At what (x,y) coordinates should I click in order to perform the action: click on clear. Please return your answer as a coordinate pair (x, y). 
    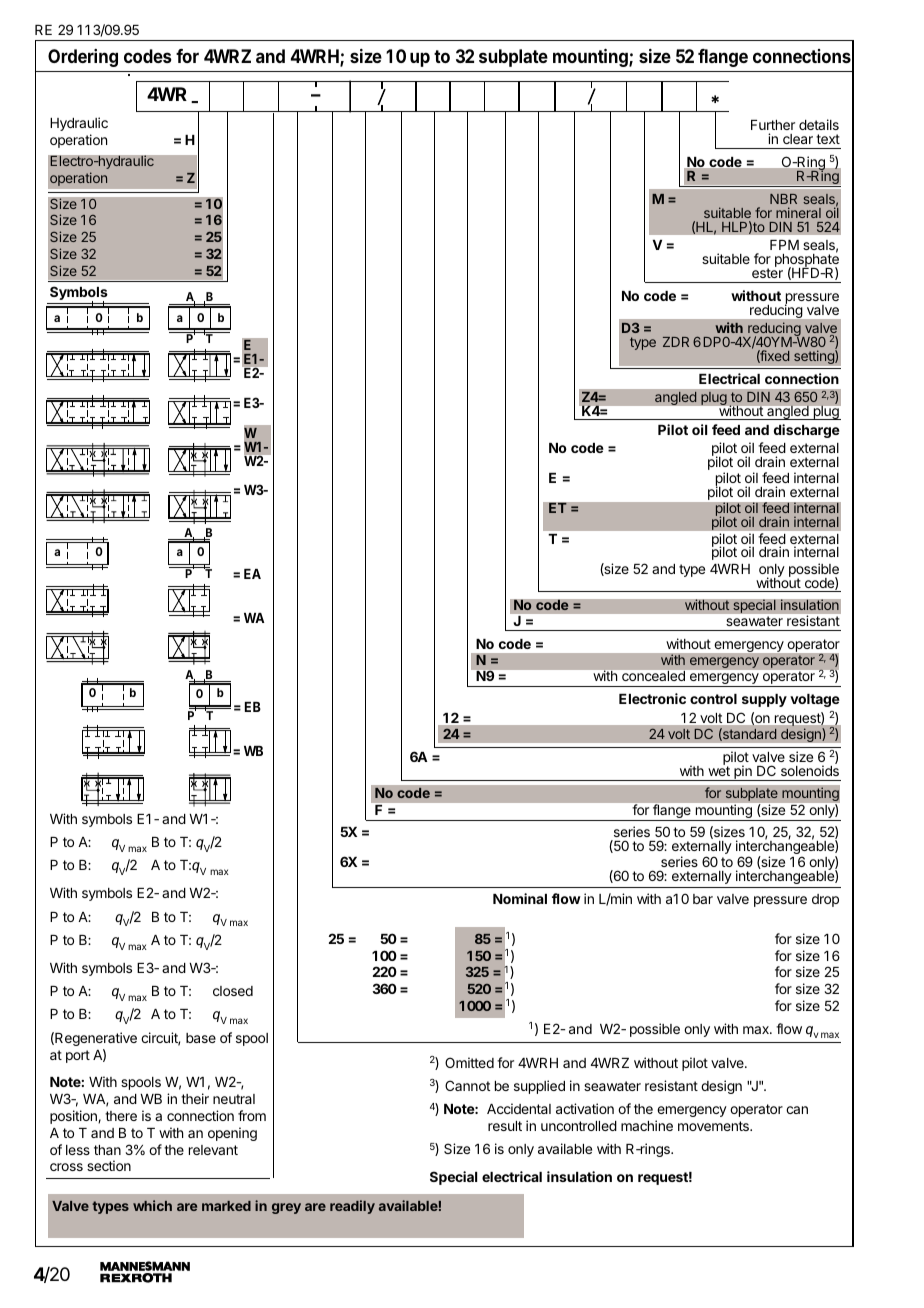
    Looking at the image, I should click on (798, 139).
